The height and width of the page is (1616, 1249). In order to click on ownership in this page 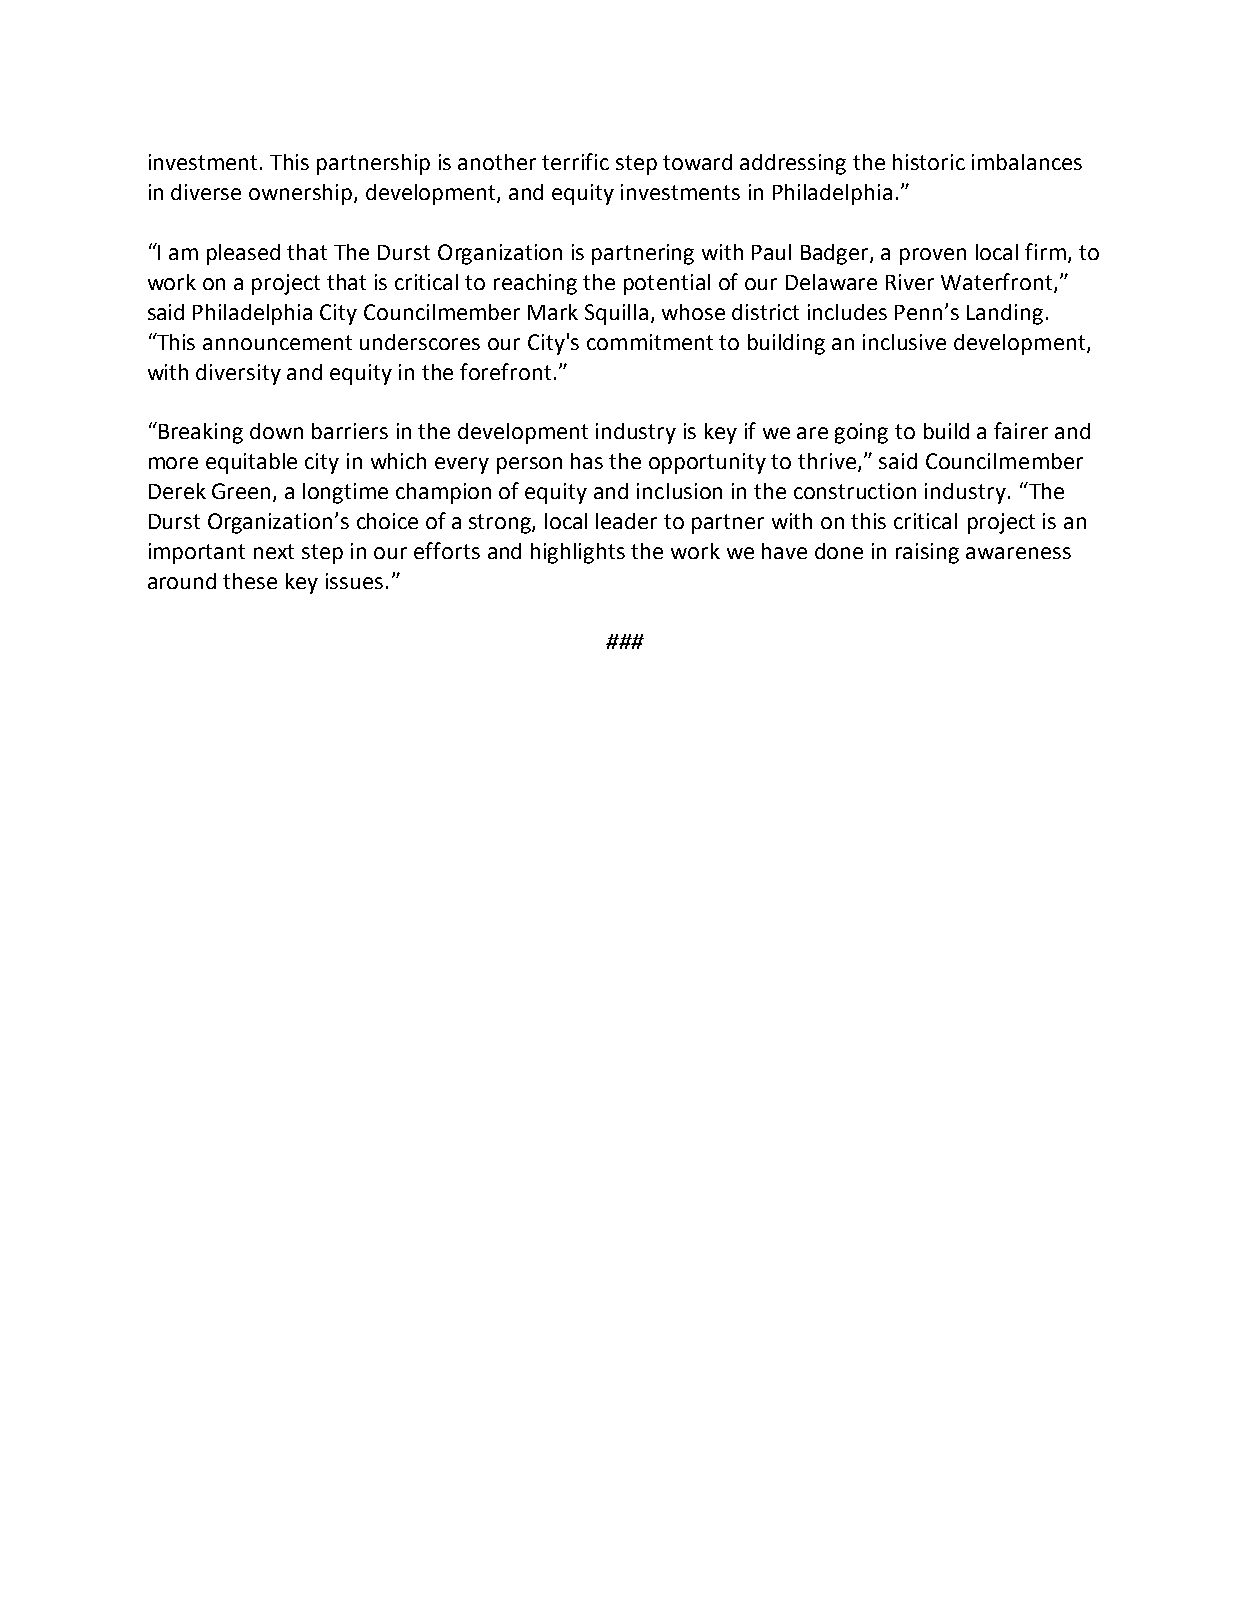, I will do `click(302, 194)`.
